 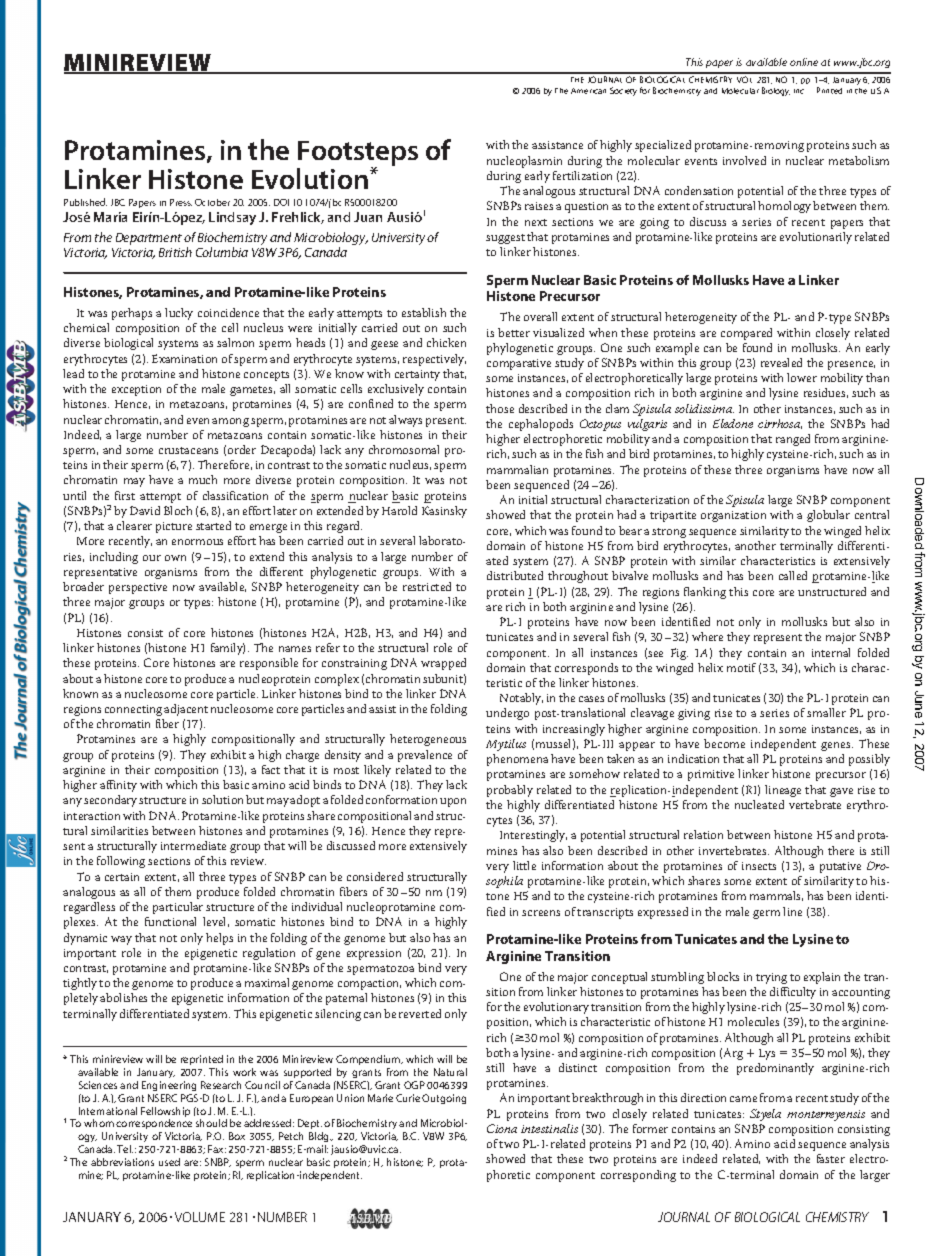 I want to click on involved, so click(x=744, y=160).
